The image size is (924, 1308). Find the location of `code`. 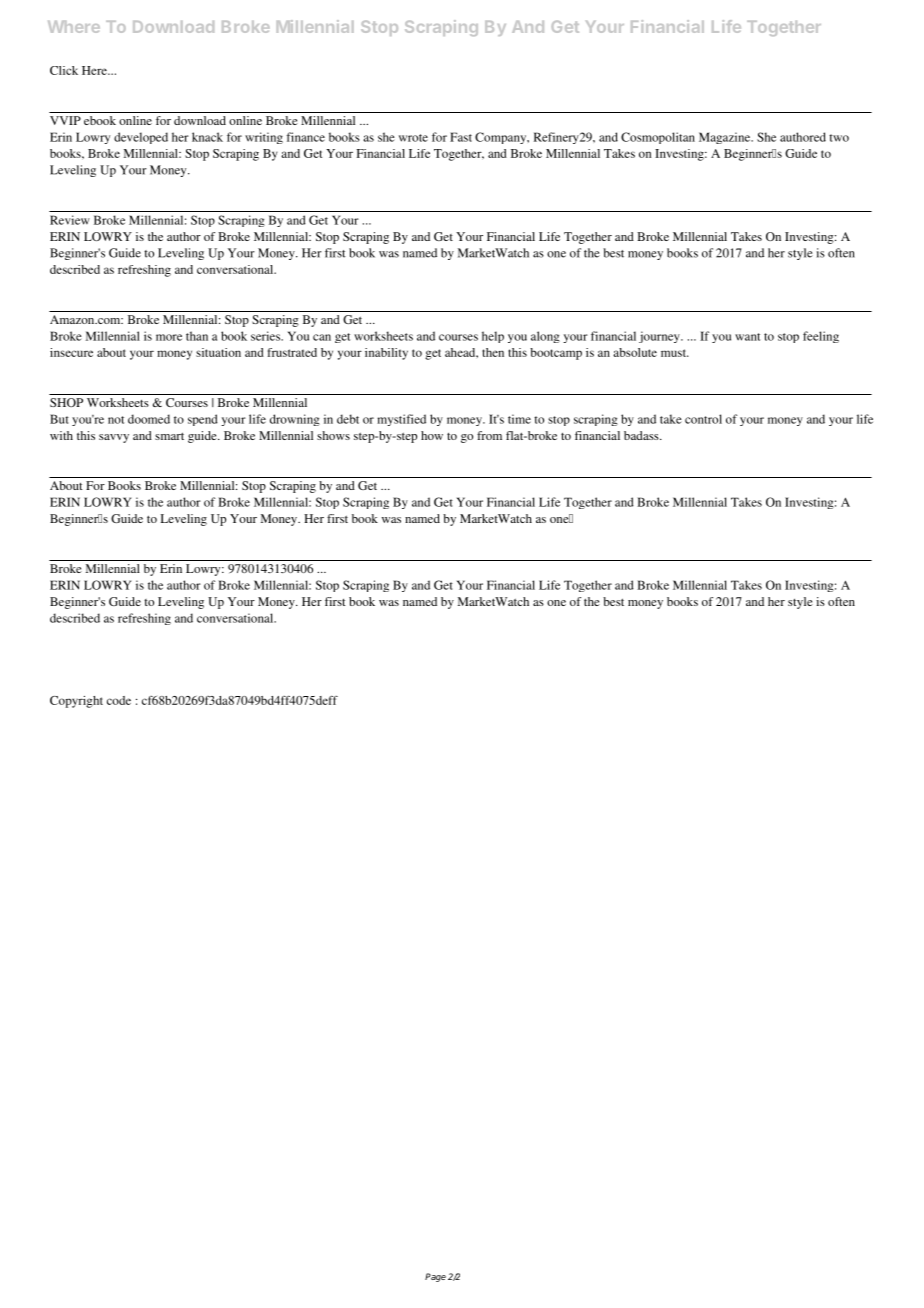

code is located at coordinates (119, 700).
